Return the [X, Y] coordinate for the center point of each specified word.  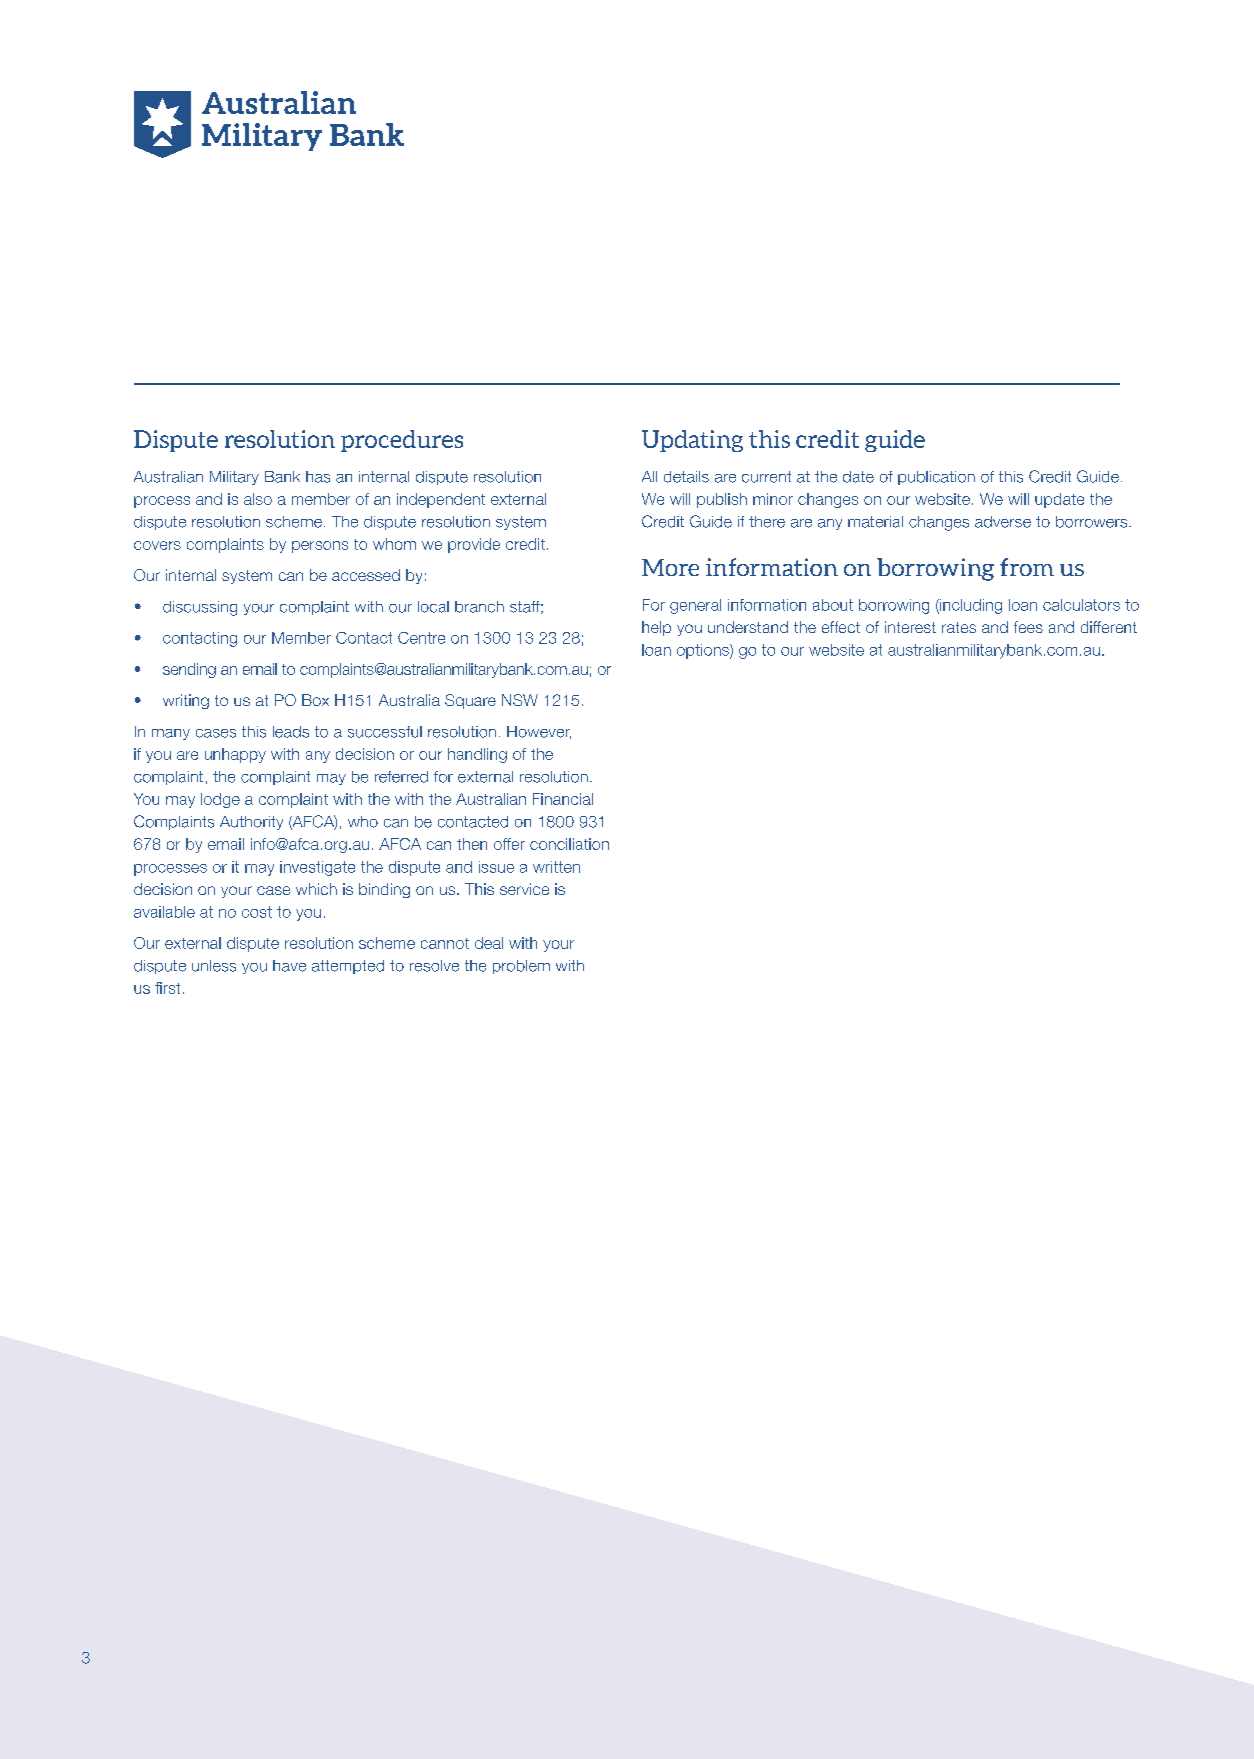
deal [489, 943]
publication [936, 478]
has [318, 477]
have [289, 966]
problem [521, 967]
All [649, 476]
